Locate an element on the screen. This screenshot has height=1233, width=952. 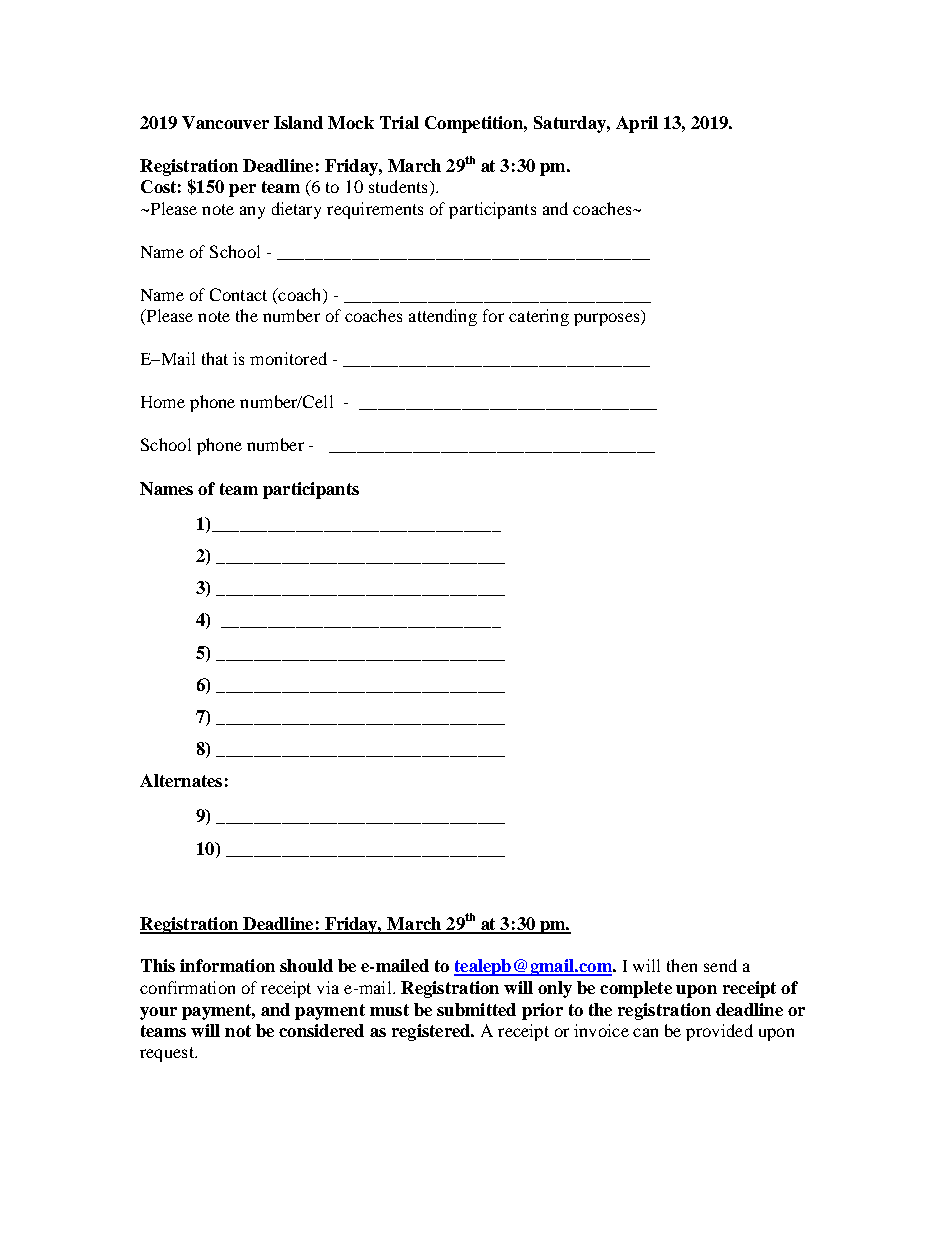
confirmation is located at coordinates (187, 987).
